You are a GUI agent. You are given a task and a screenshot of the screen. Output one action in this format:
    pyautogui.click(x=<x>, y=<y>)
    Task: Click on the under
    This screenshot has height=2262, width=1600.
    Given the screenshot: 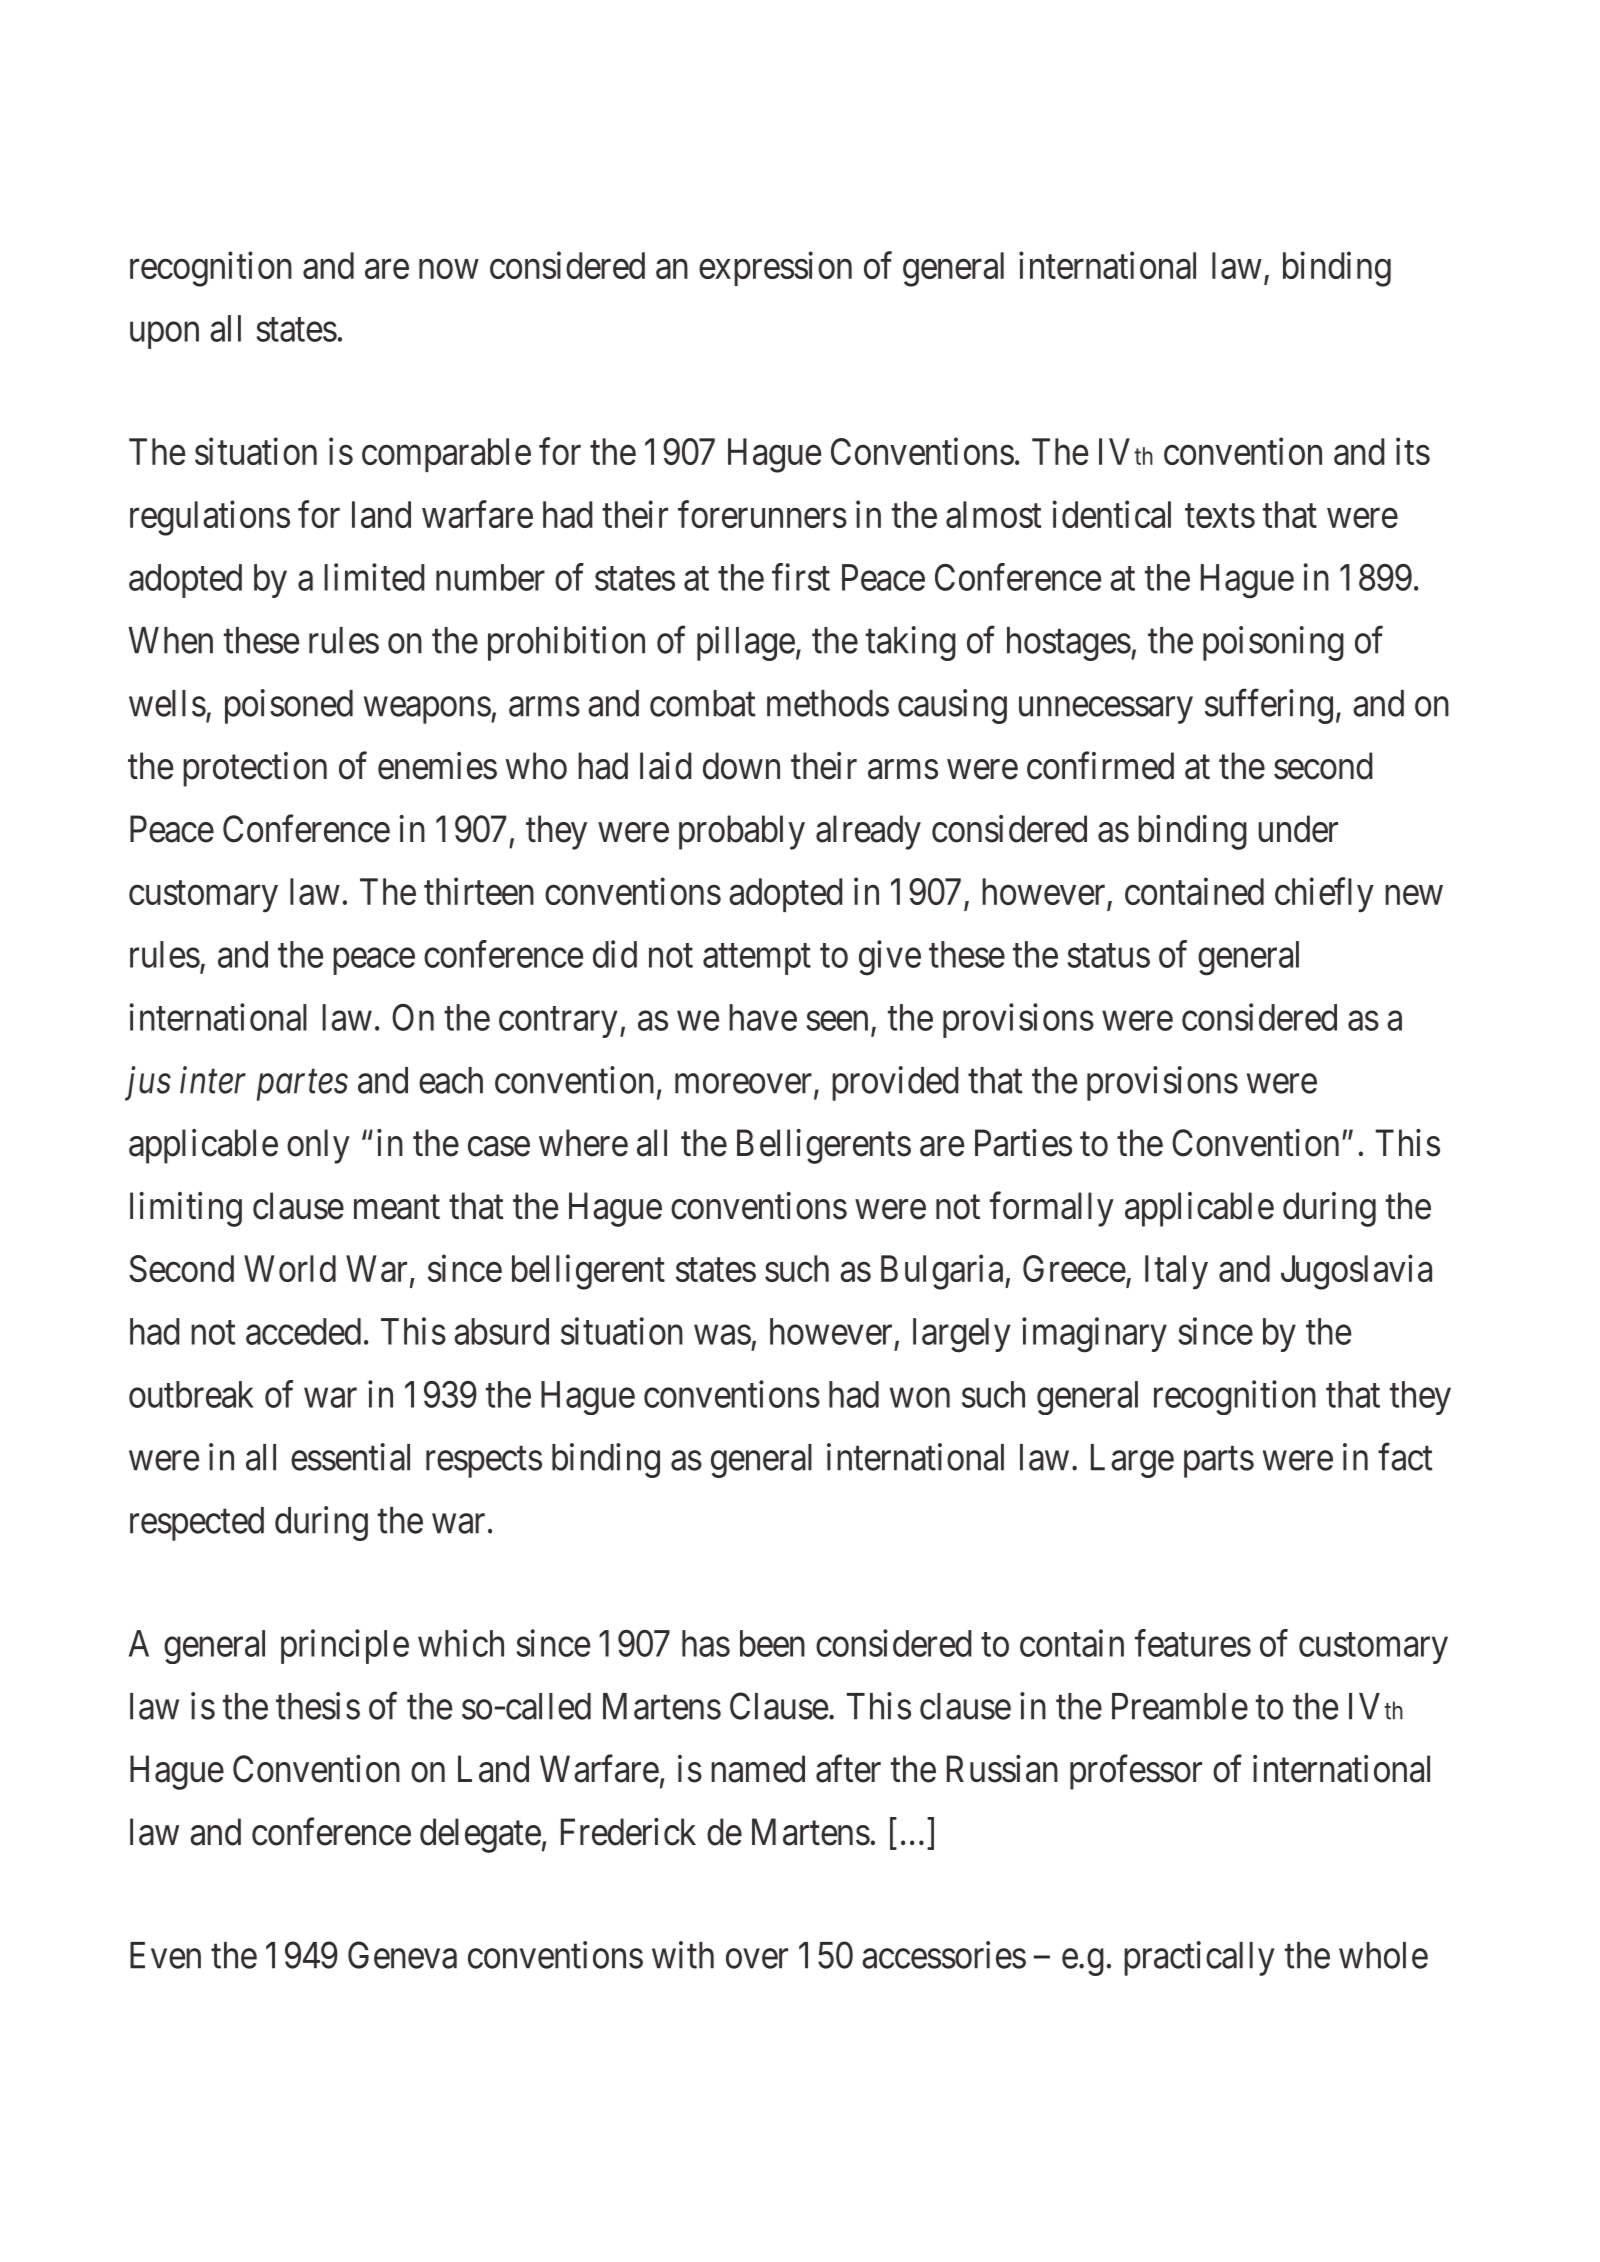 What is the action you would take?
    pyautogui.click(x=1298, y=829)
